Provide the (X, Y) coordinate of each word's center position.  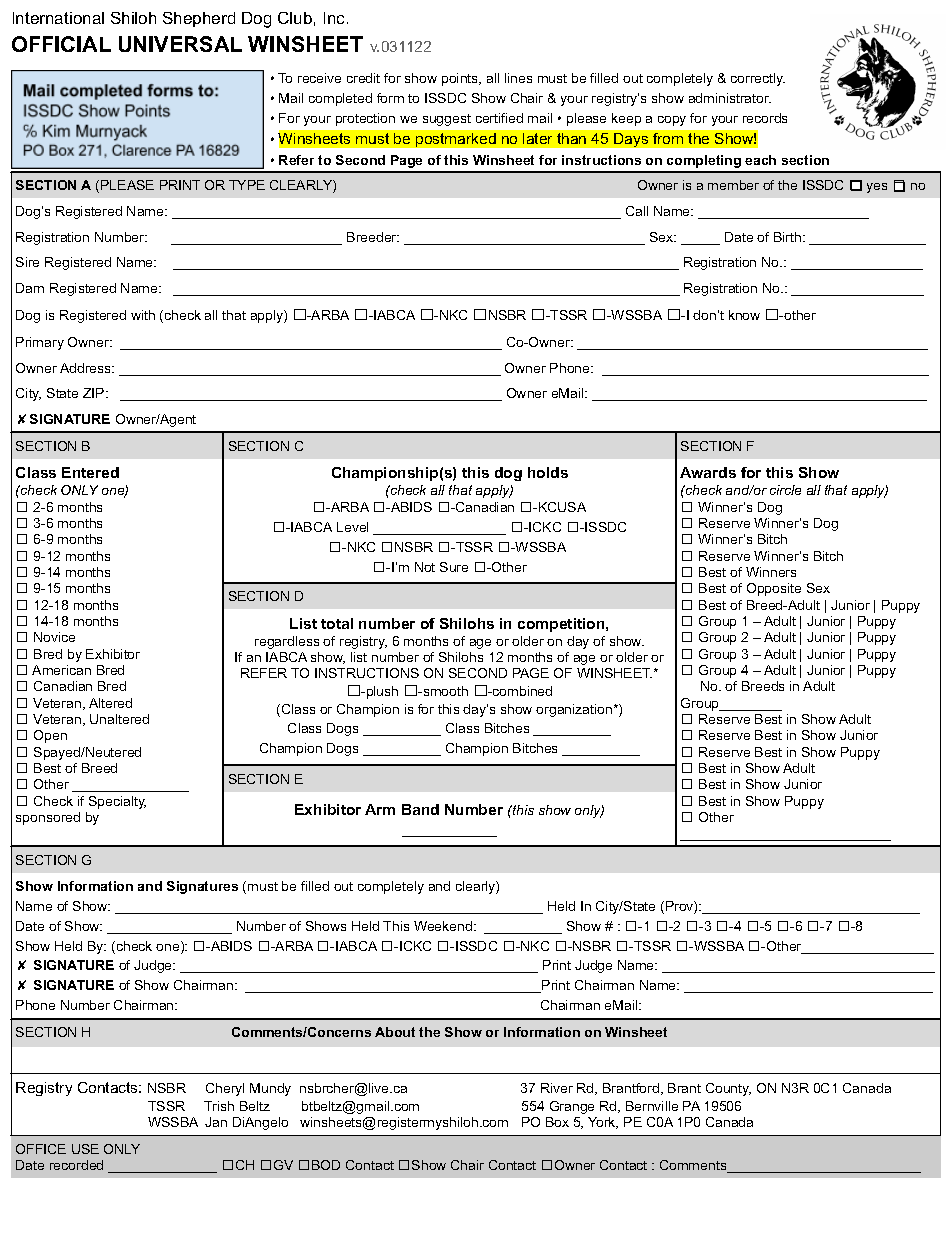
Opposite (774, 589)
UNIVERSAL (180, 44)
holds (548, 472)
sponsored (48, 818)
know (744, 315)
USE (85, 1149)
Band (420, 809)
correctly (758, 79)
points (461, 79)
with (143, 315)
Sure (454, 567)
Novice (54, 637)
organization (574, 710)
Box (557, 1122)
